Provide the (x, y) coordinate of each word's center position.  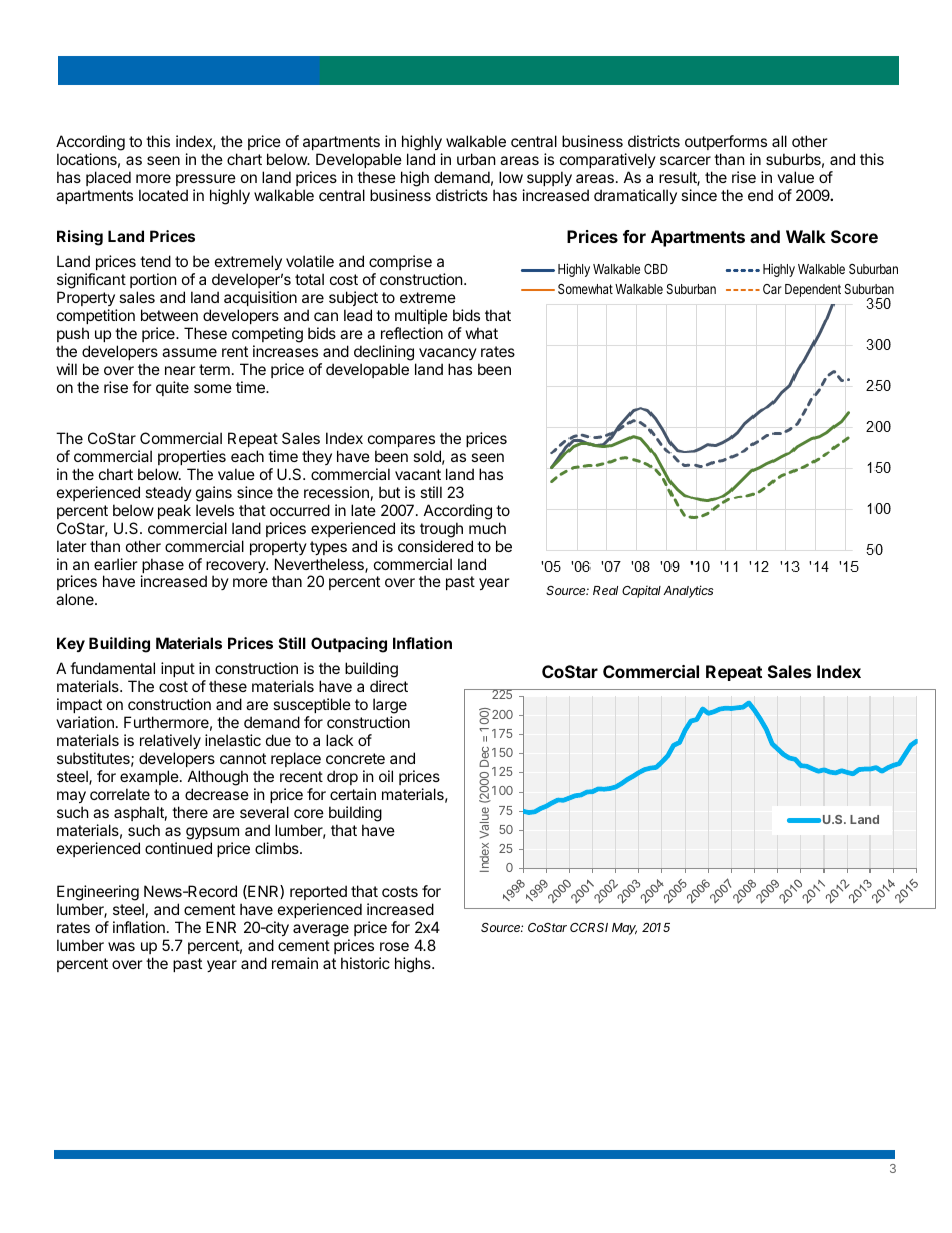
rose (394, 946)
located (163, 195)
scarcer (685, 160)
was (121, 946)
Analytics (688, 591)
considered (435, 546)
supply (549, 178)
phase (162, 567)
